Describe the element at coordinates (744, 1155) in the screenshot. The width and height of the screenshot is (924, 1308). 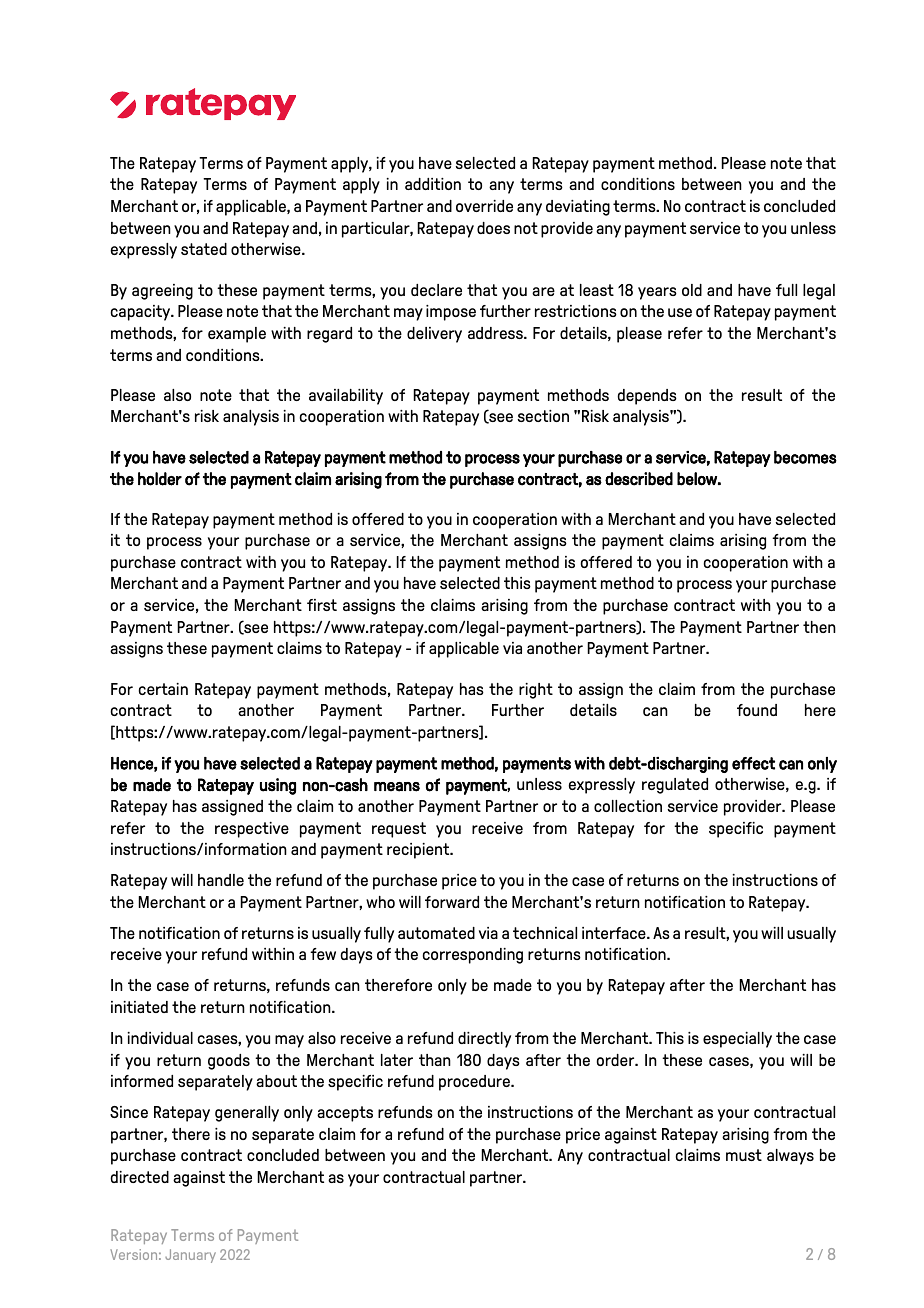
I see `must` at that location.
